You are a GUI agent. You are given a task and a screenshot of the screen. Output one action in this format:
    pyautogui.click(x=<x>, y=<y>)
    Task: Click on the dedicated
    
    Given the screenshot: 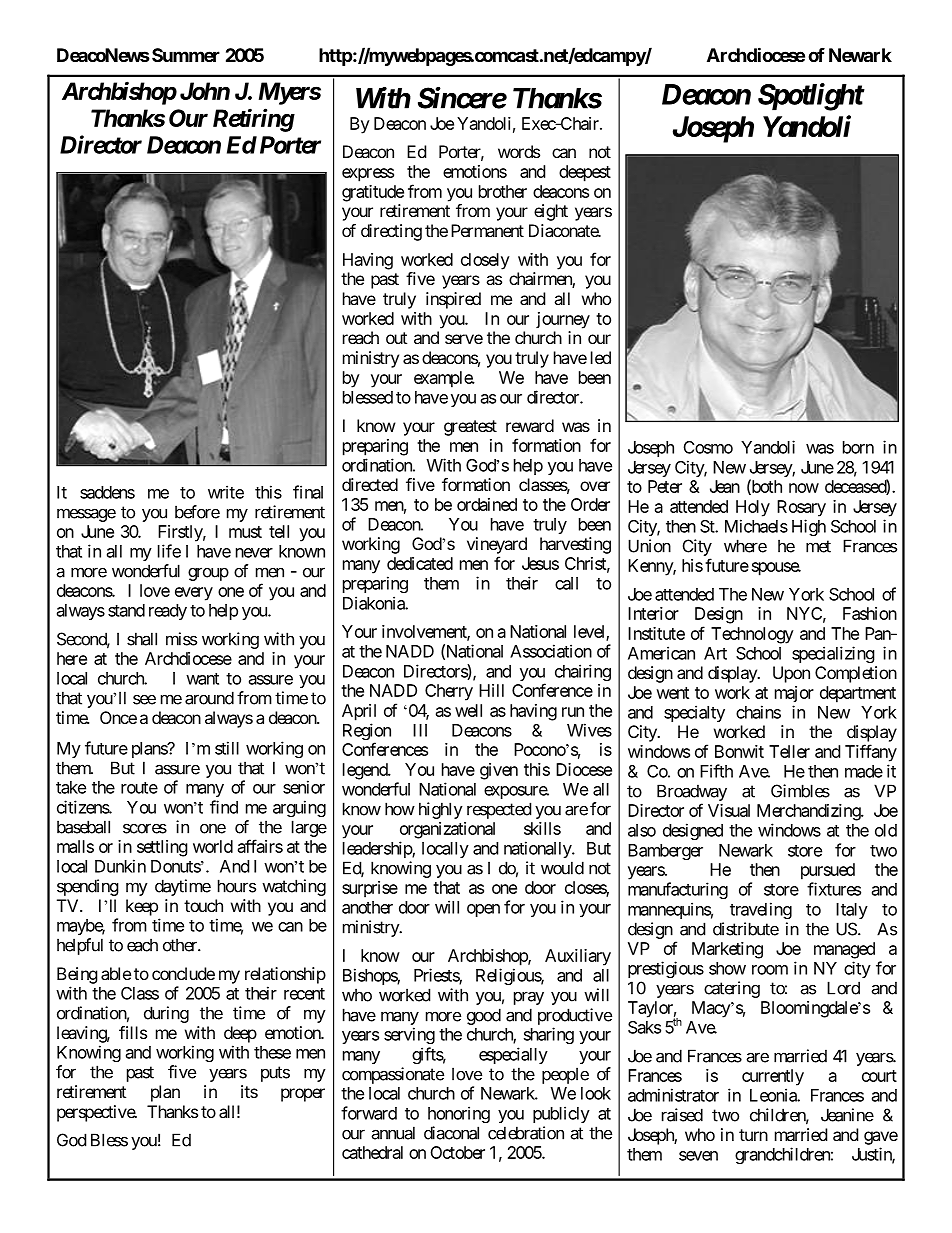 What is the action you would take?
    pyautogui.click(x=420, y=563)
